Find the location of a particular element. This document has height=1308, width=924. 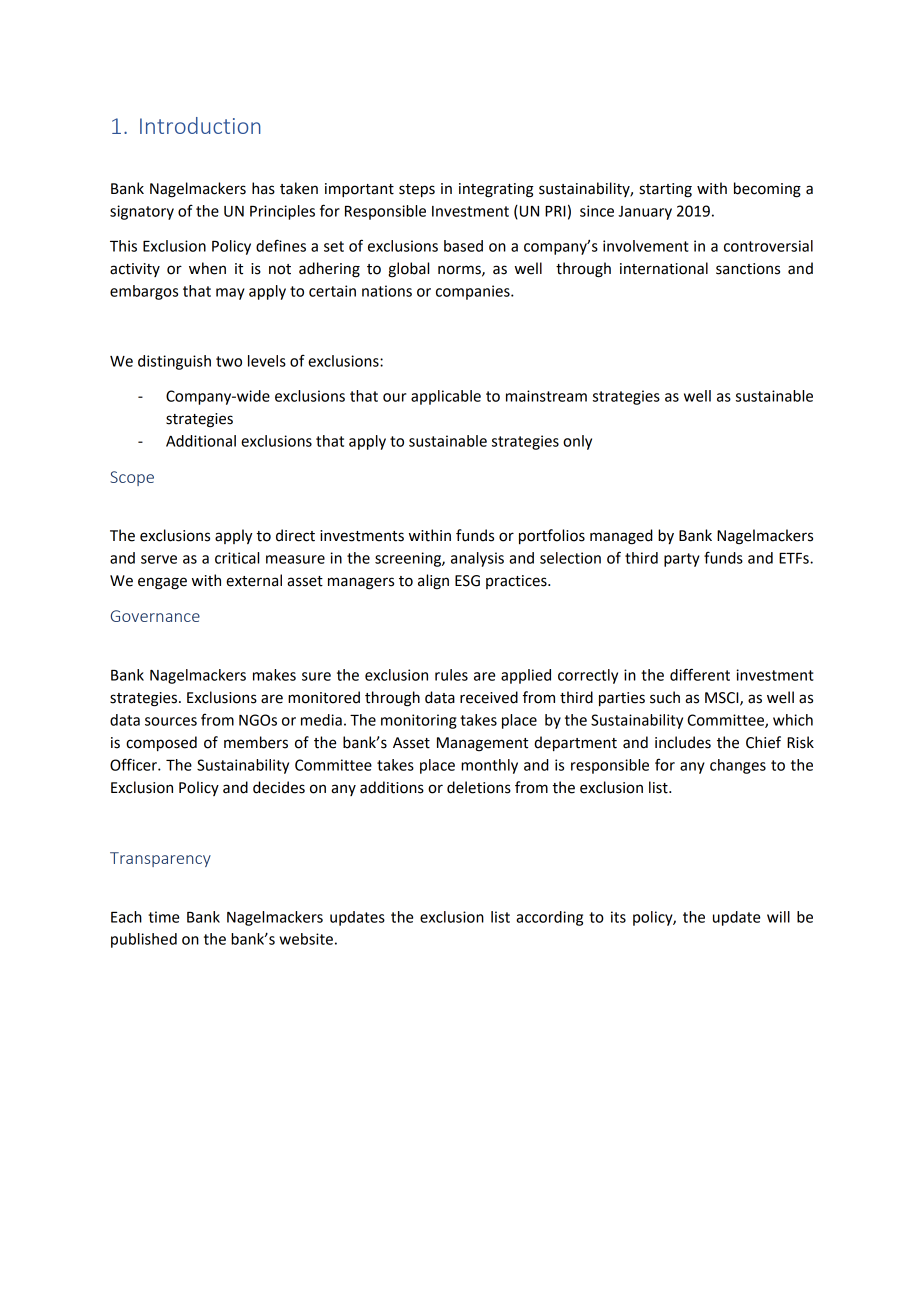

critical is located at coordinates (237, 558).
